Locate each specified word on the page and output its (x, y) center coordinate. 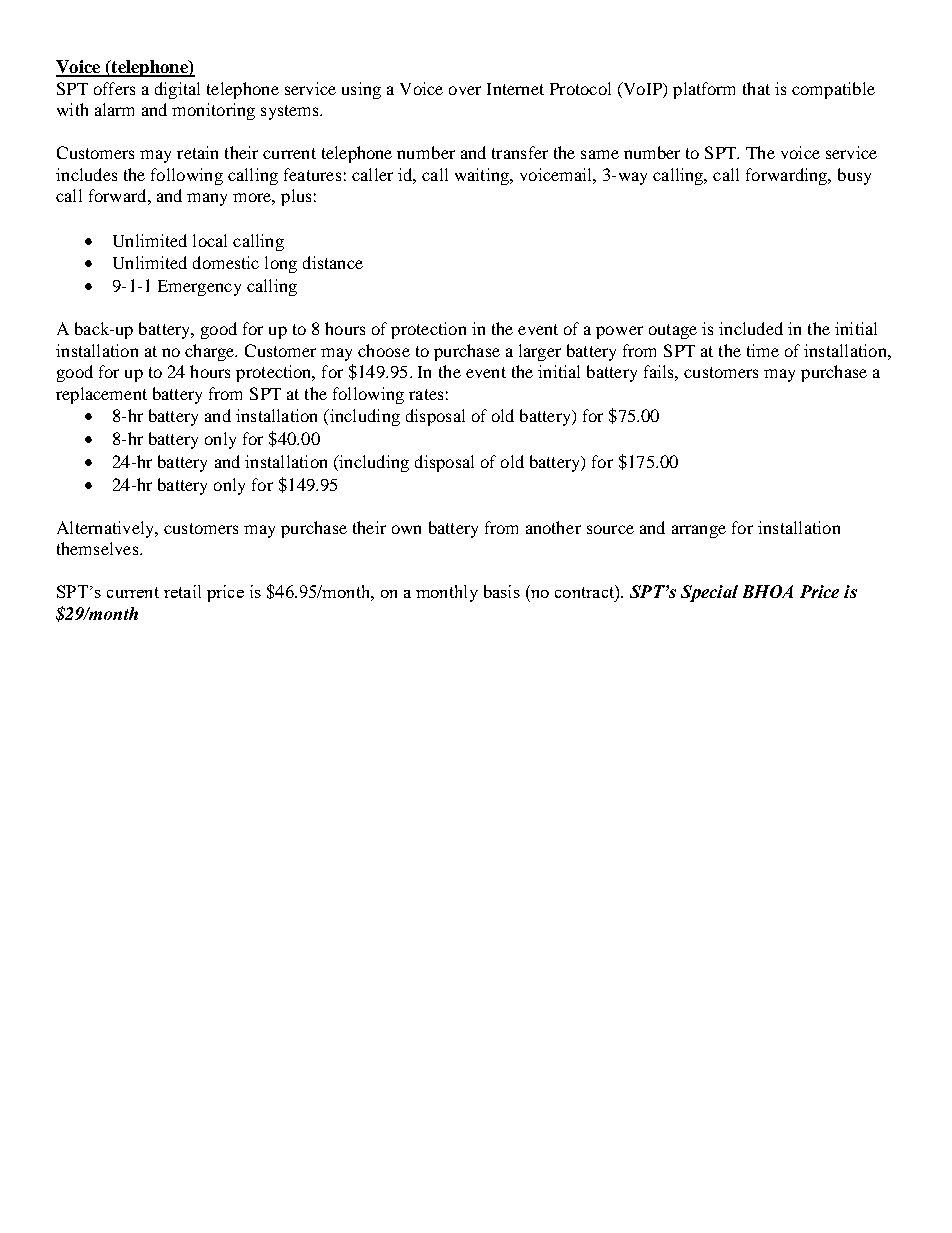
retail (182, 591)
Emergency (199, 288)
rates (426, 394)
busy (854, 176)
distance (333, 262)
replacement (101, 395)
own (406, 529)
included (751, 328)
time (763, 350)
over (465, 90)
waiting (483, 176)
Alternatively (106, 529)
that (756, 88)
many (207, 199)
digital (177, 90)
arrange (699, 531)
